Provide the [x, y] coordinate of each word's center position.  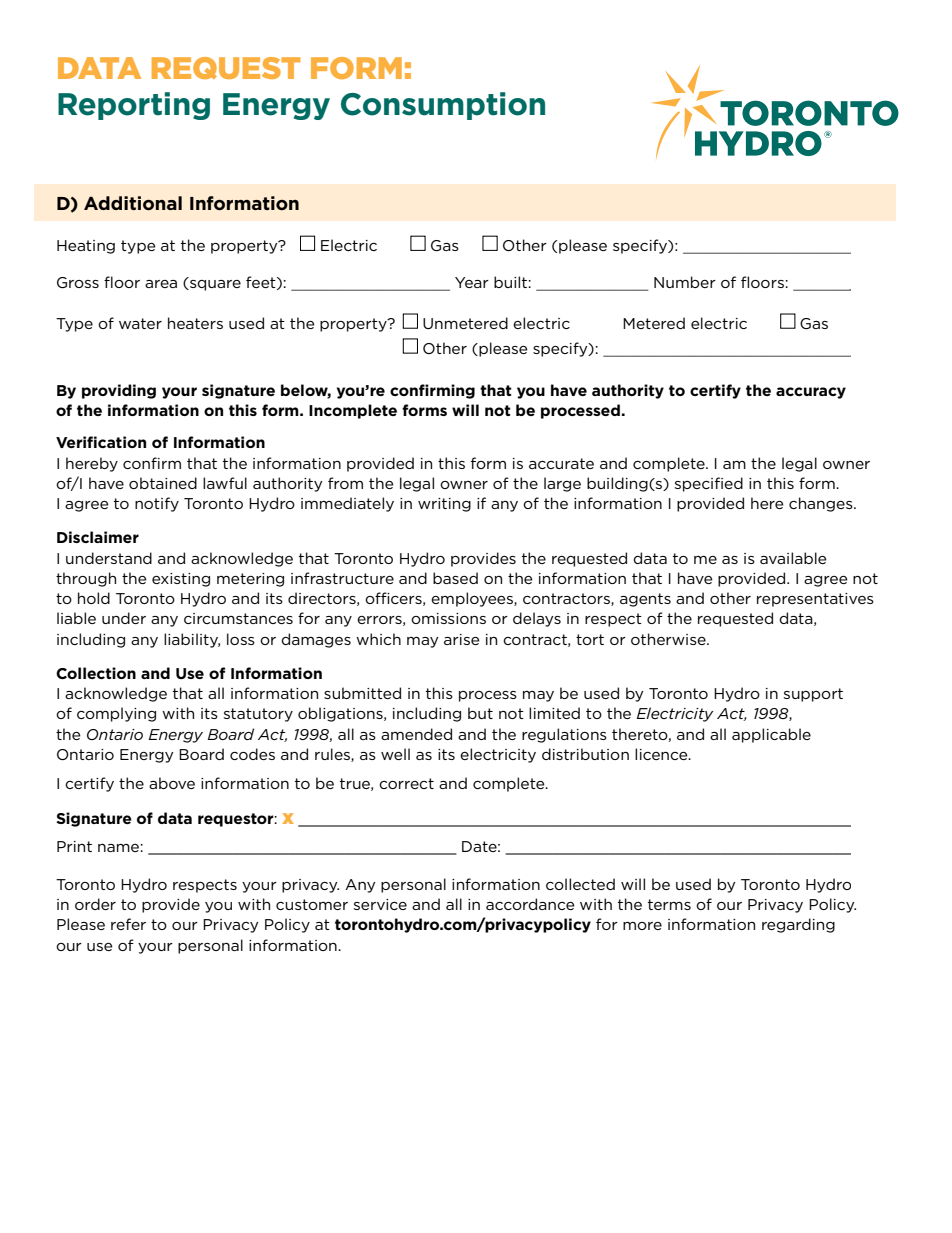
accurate [561, 463]
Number [685, 282]
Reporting [134, 106]
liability [192, 640]
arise [462, 639]
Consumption [443, 106]
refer [128, 924]
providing [119, 391]
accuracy [811, 393]
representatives [815, 600]
